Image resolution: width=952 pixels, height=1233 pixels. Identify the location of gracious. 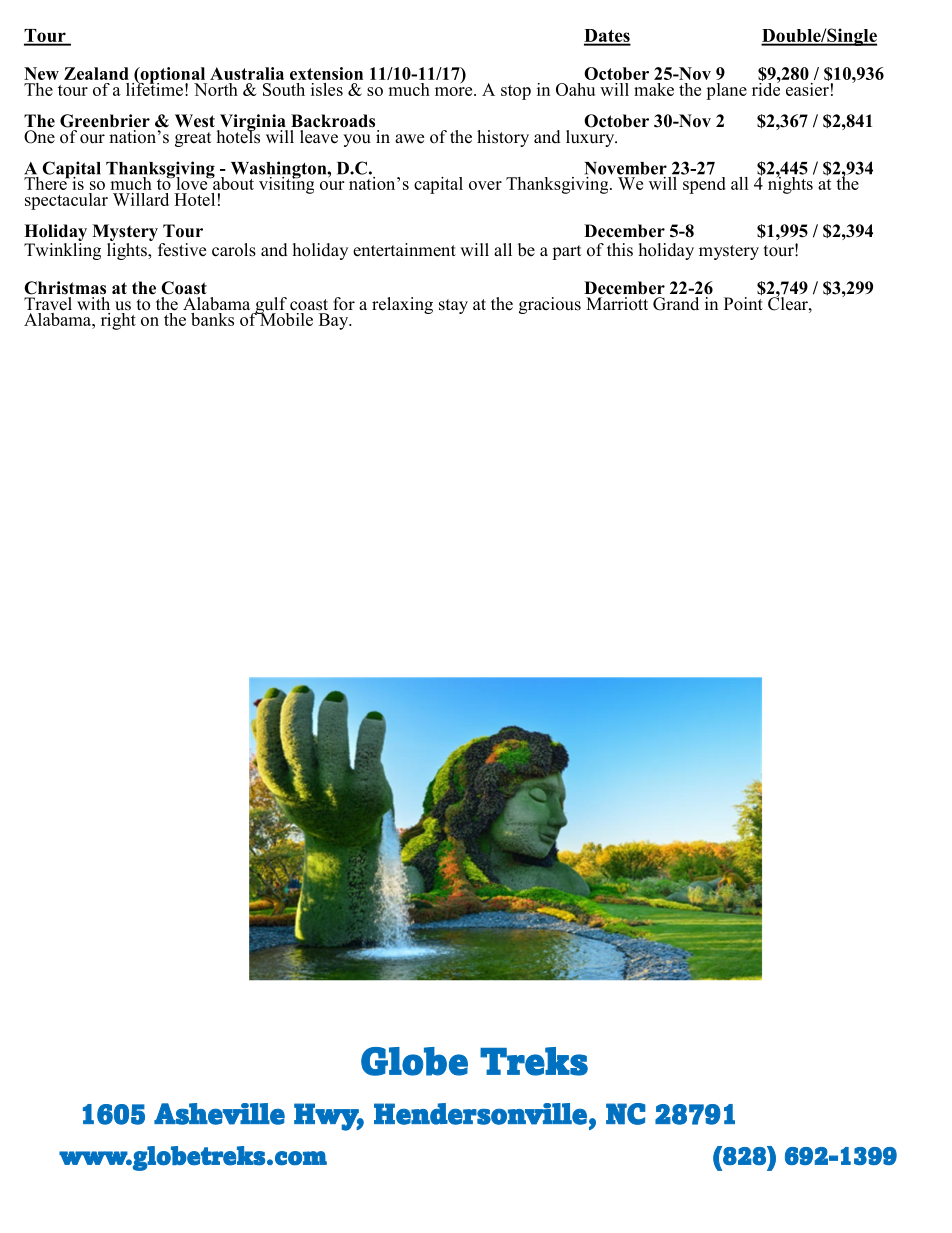
(550, 305).
